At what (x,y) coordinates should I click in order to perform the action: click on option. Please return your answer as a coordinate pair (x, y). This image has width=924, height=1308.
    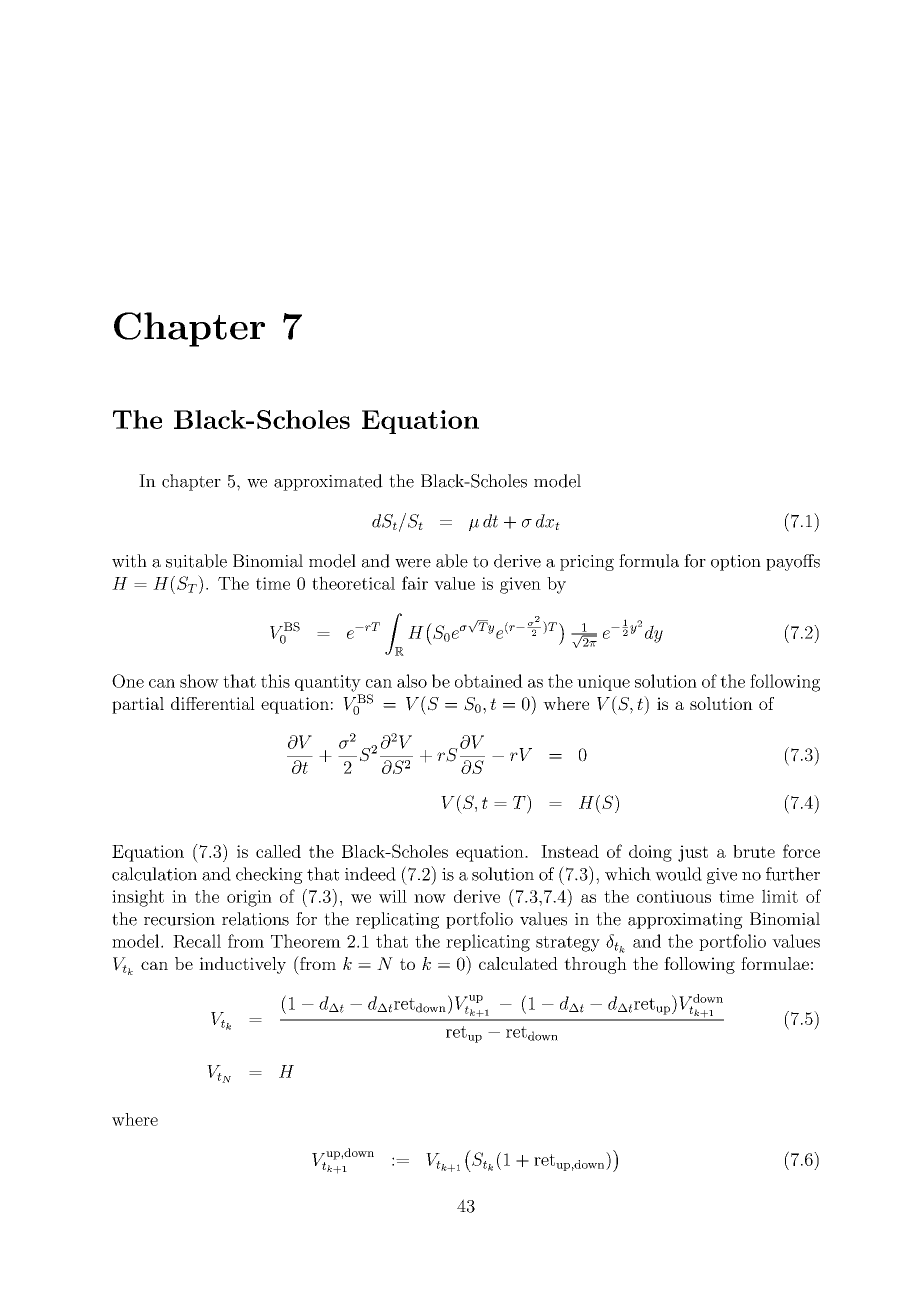
    Looking at the image, I should click on (736, 563).
